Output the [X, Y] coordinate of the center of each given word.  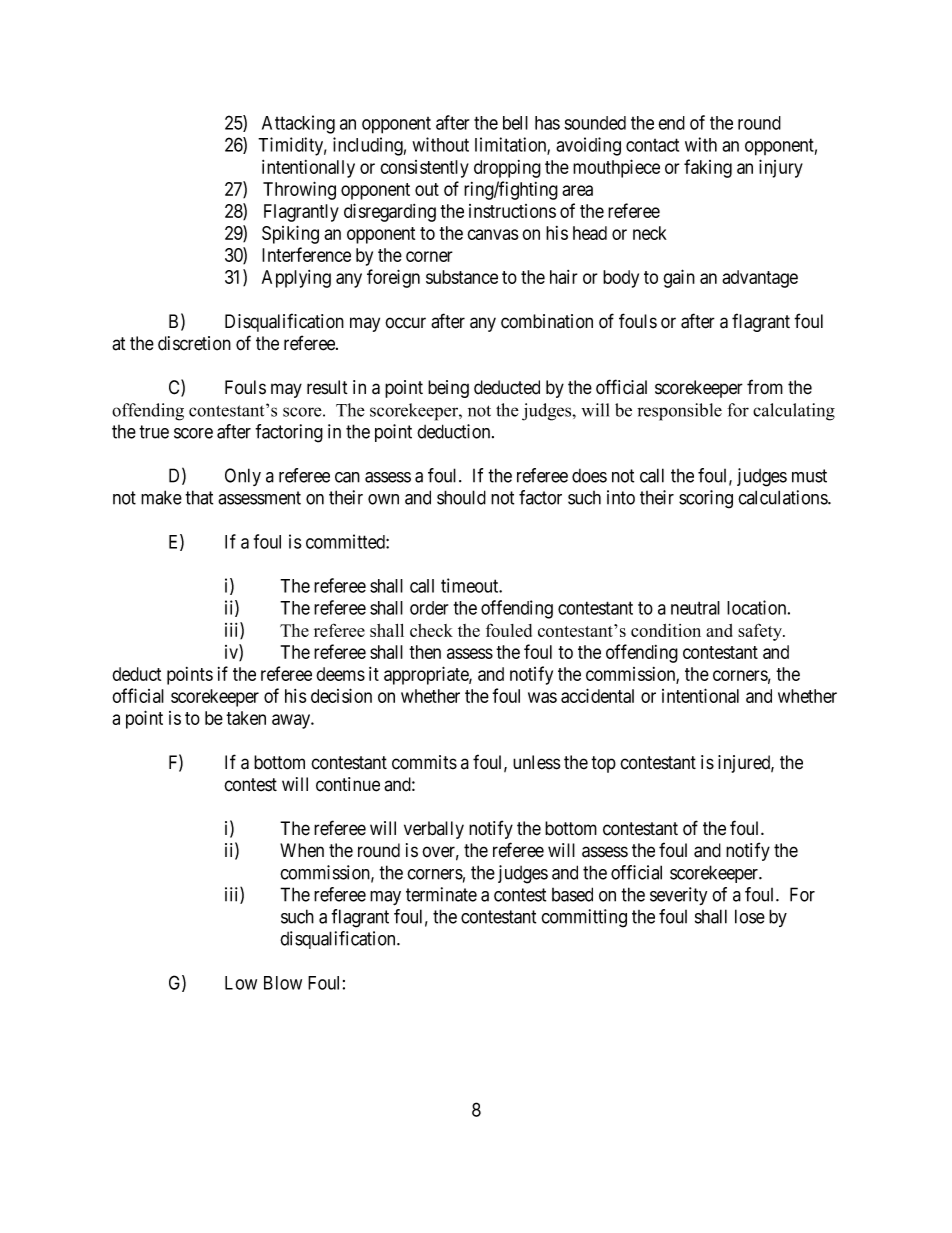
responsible [679, 412]
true [154, 432]
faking [708, 168]
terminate [441, 894]
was [542, 697]
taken [246, 718]
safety [761, 632]
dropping [507, 169]
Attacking [298, 124]
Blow [283, 983]
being [448, 389]
